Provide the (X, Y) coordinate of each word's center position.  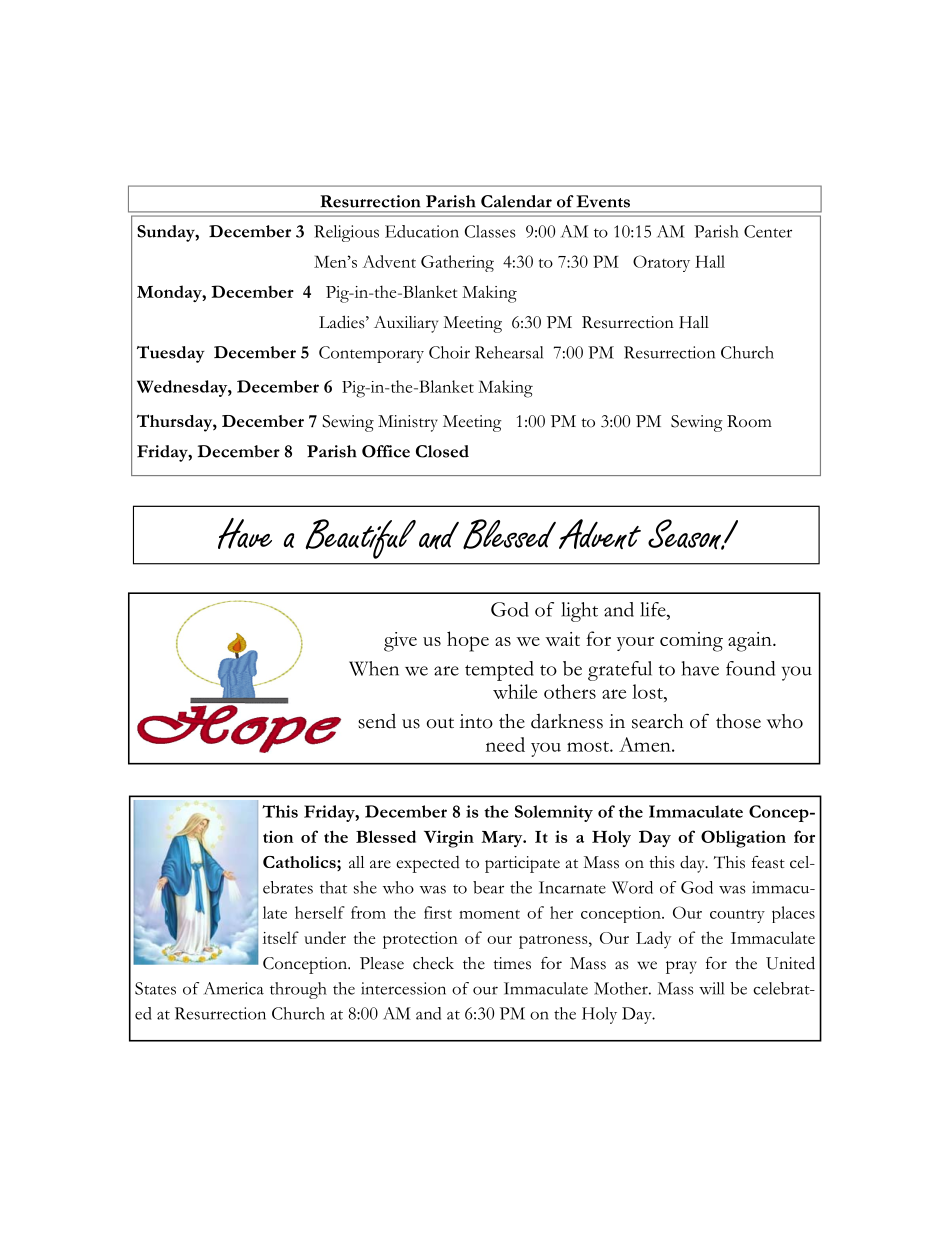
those (738, 721)
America (234, 988)
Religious (346, 233)
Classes (490, 231)
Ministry (408, 423)
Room (749, 421)
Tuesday (171, 354)
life (654, 609)
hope (468, 641)
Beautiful (360, 539)
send (377, 721)
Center (768, 231)
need (505, 744)
